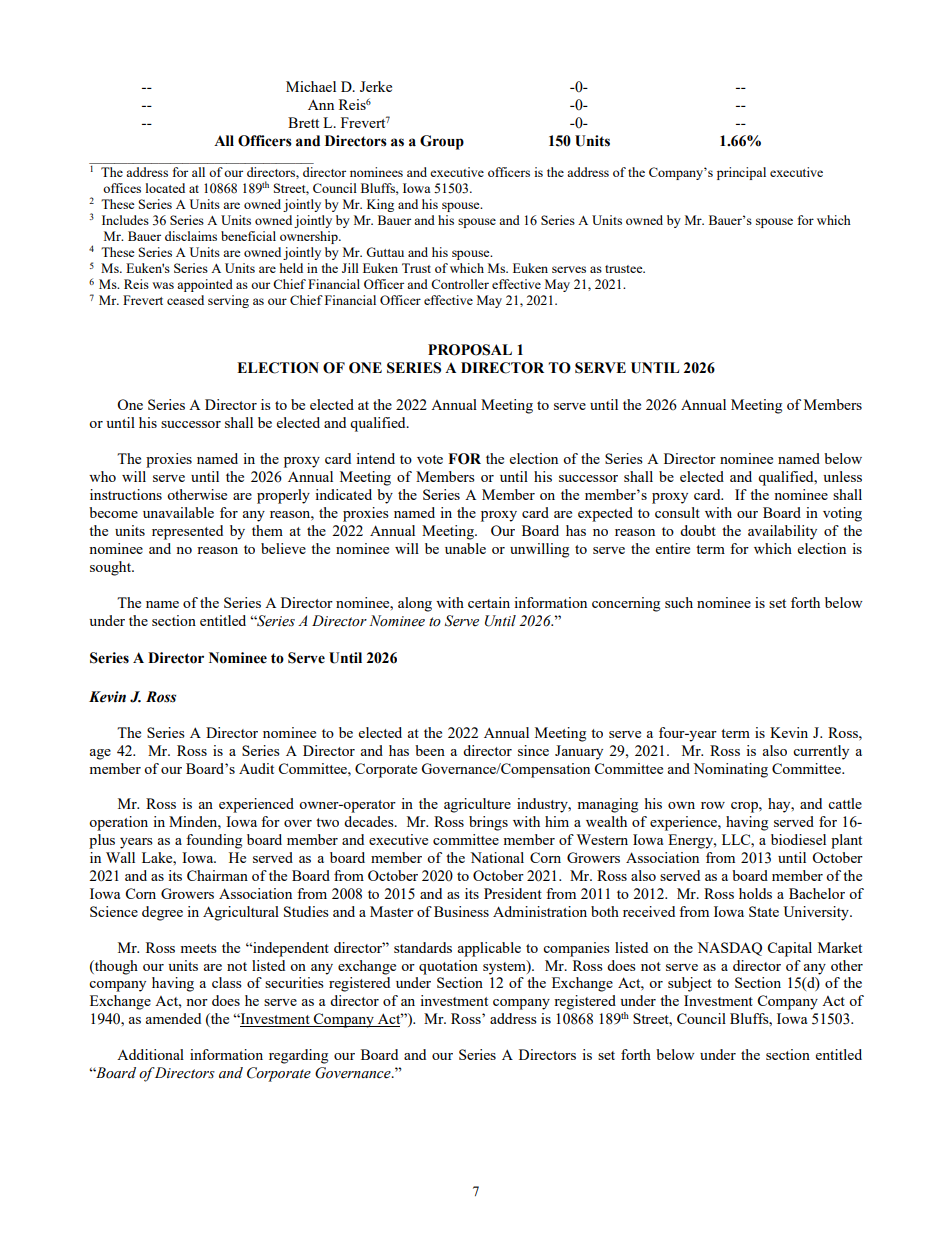 Image resolution: width=952 pixels, height=1233 pixels. What do you see at coordinates (465, 548) in the image?
I see `unable` at bounding box center [465, 548].
